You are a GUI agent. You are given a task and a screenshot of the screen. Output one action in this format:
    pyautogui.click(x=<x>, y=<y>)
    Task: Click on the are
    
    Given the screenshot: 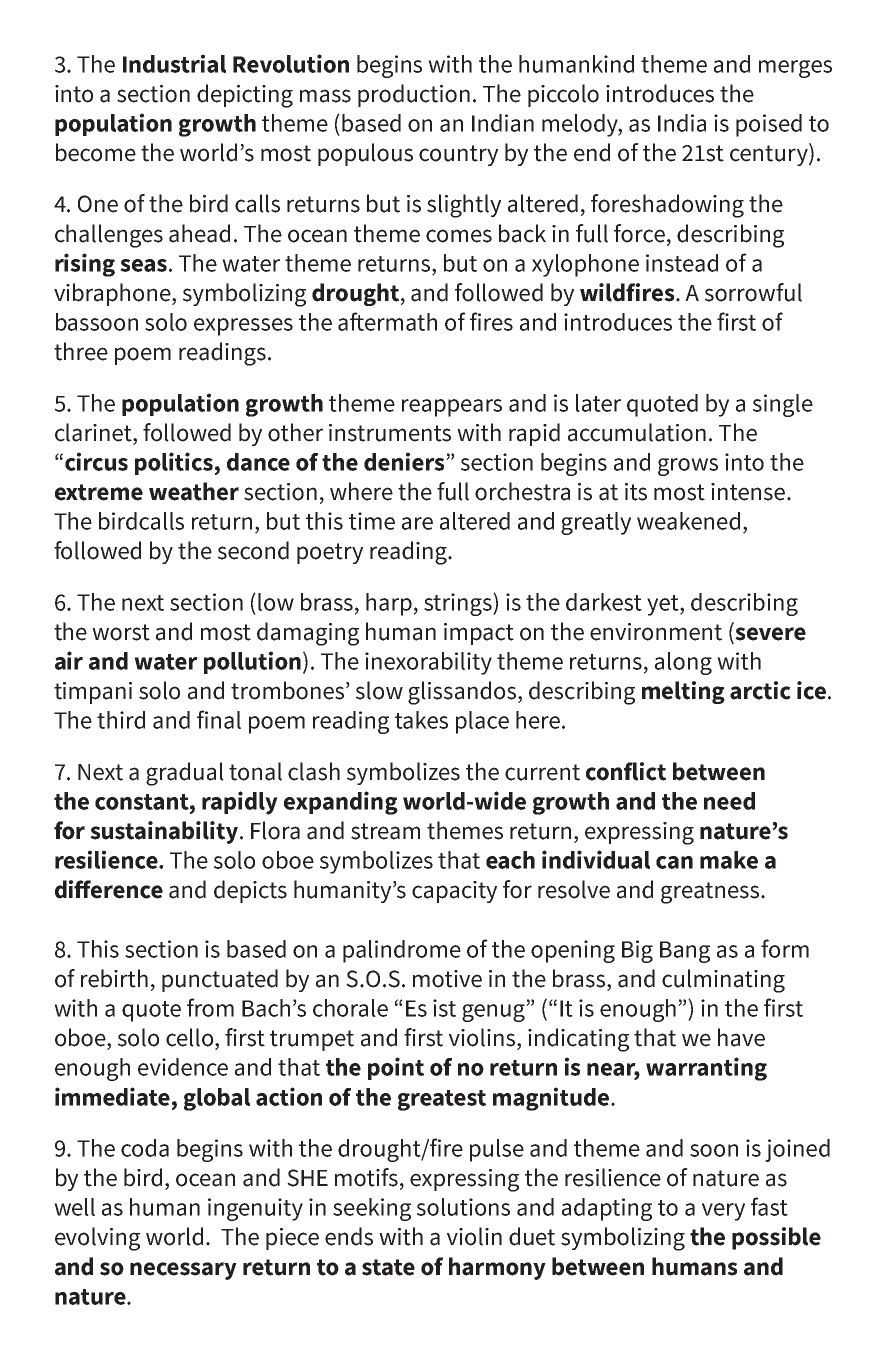 What is the action you would take?
    pyautogui.click(x=417, y=523)
